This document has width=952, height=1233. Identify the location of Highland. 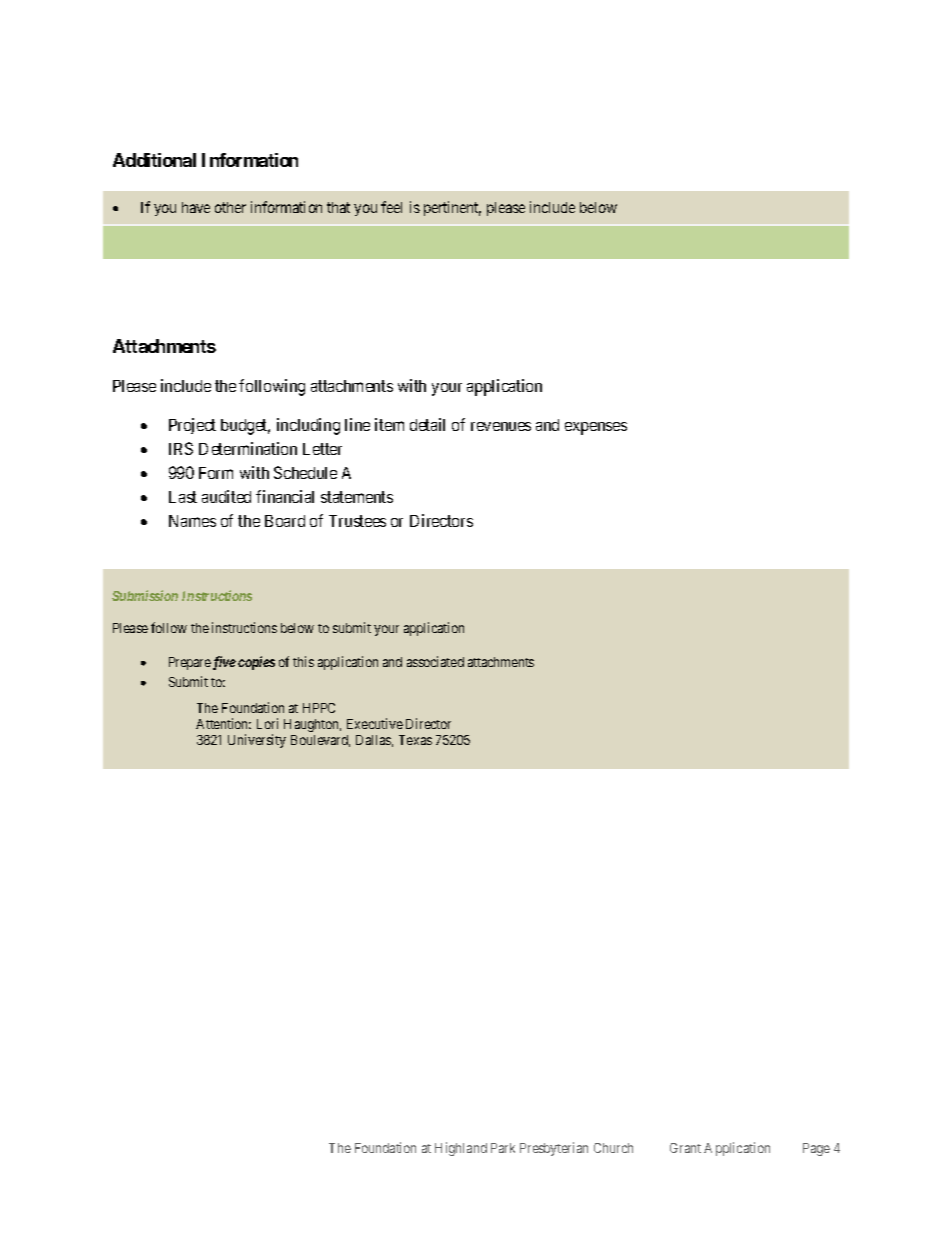
(461, 1149).
